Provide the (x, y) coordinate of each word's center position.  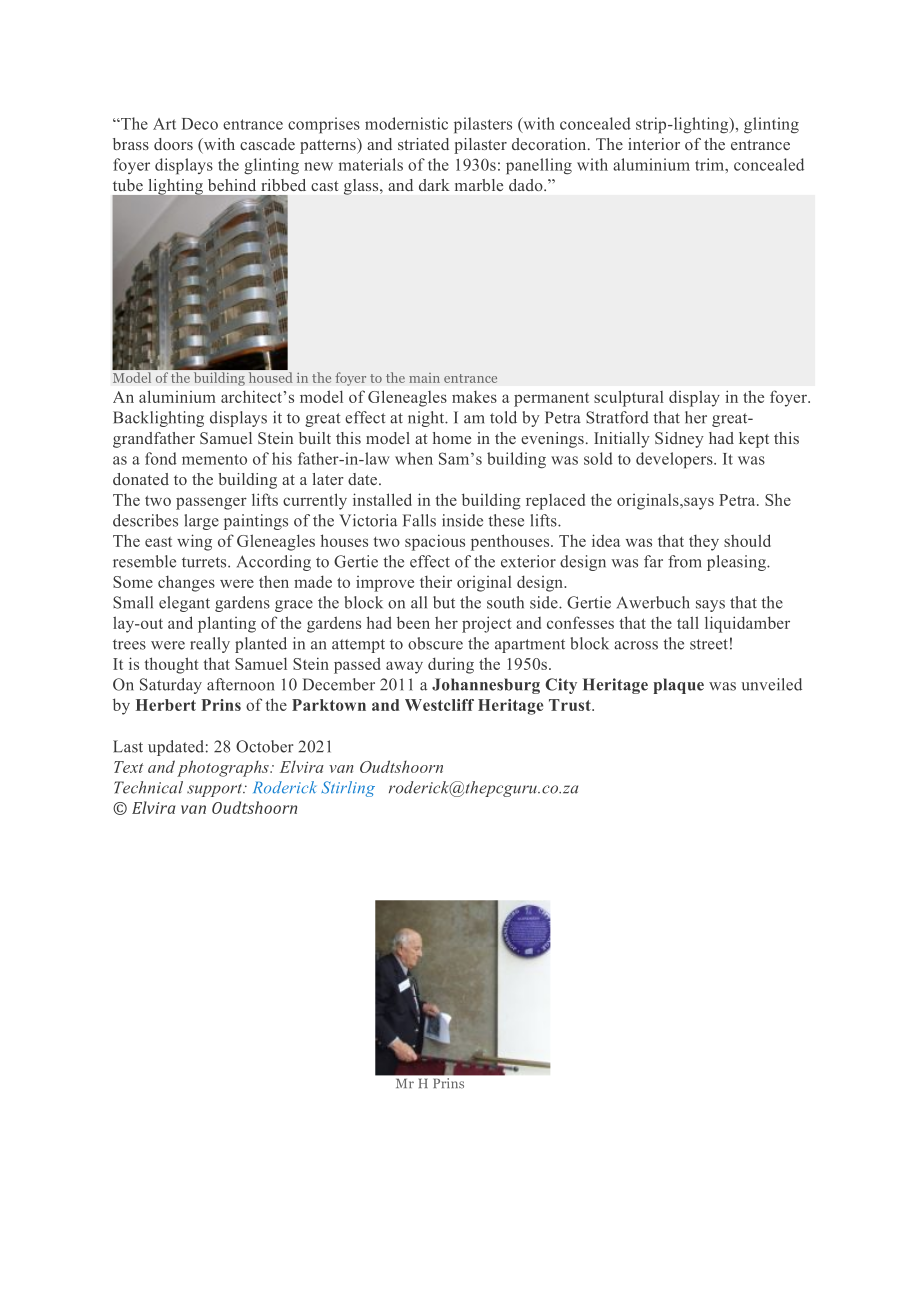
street (709, 644)
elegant (184, 604)
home (452, 438)
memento (214, 459)
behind (232, 185)
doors (173, 144)
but (444, 602)
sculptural (629, 398)
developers (675, 460)
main (424, 378)
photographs (224, 768)
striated (423, 144)
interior (654, 144)
